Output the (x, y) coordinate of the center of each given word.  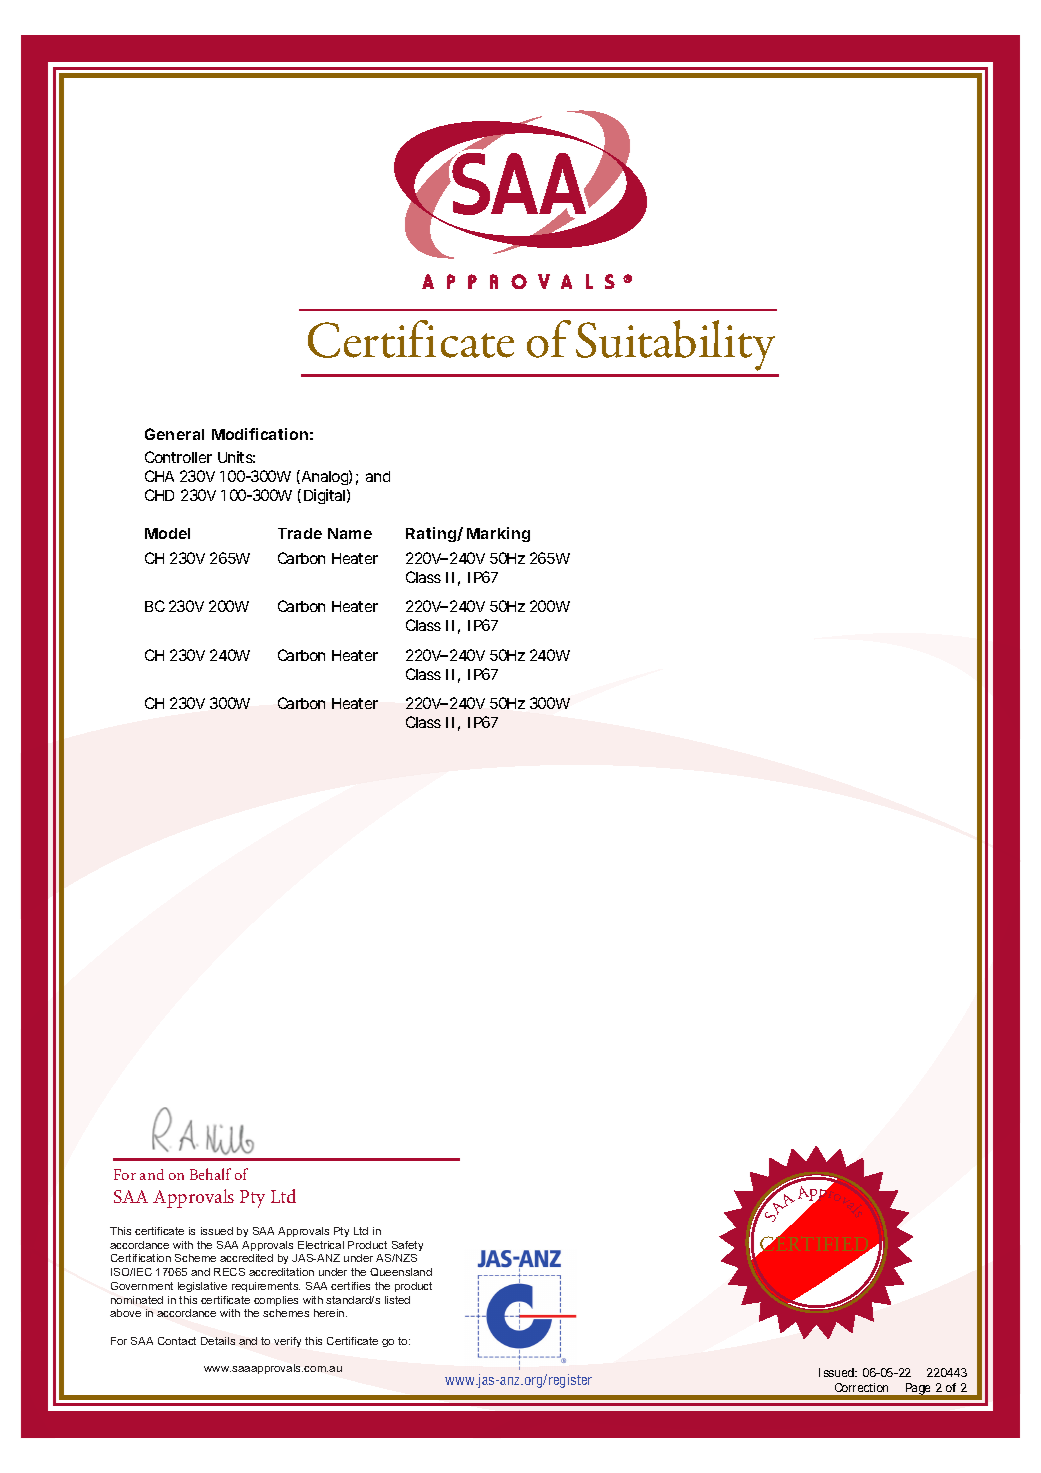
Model (167, 533)
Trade (300, 533)
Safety (407, 1246)
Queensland (401, 1272)
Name (350, 533)
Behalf (210, 1174)
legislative (202, 1287)
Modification (260, 434)
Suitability (675, 345)
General (174, 434)
